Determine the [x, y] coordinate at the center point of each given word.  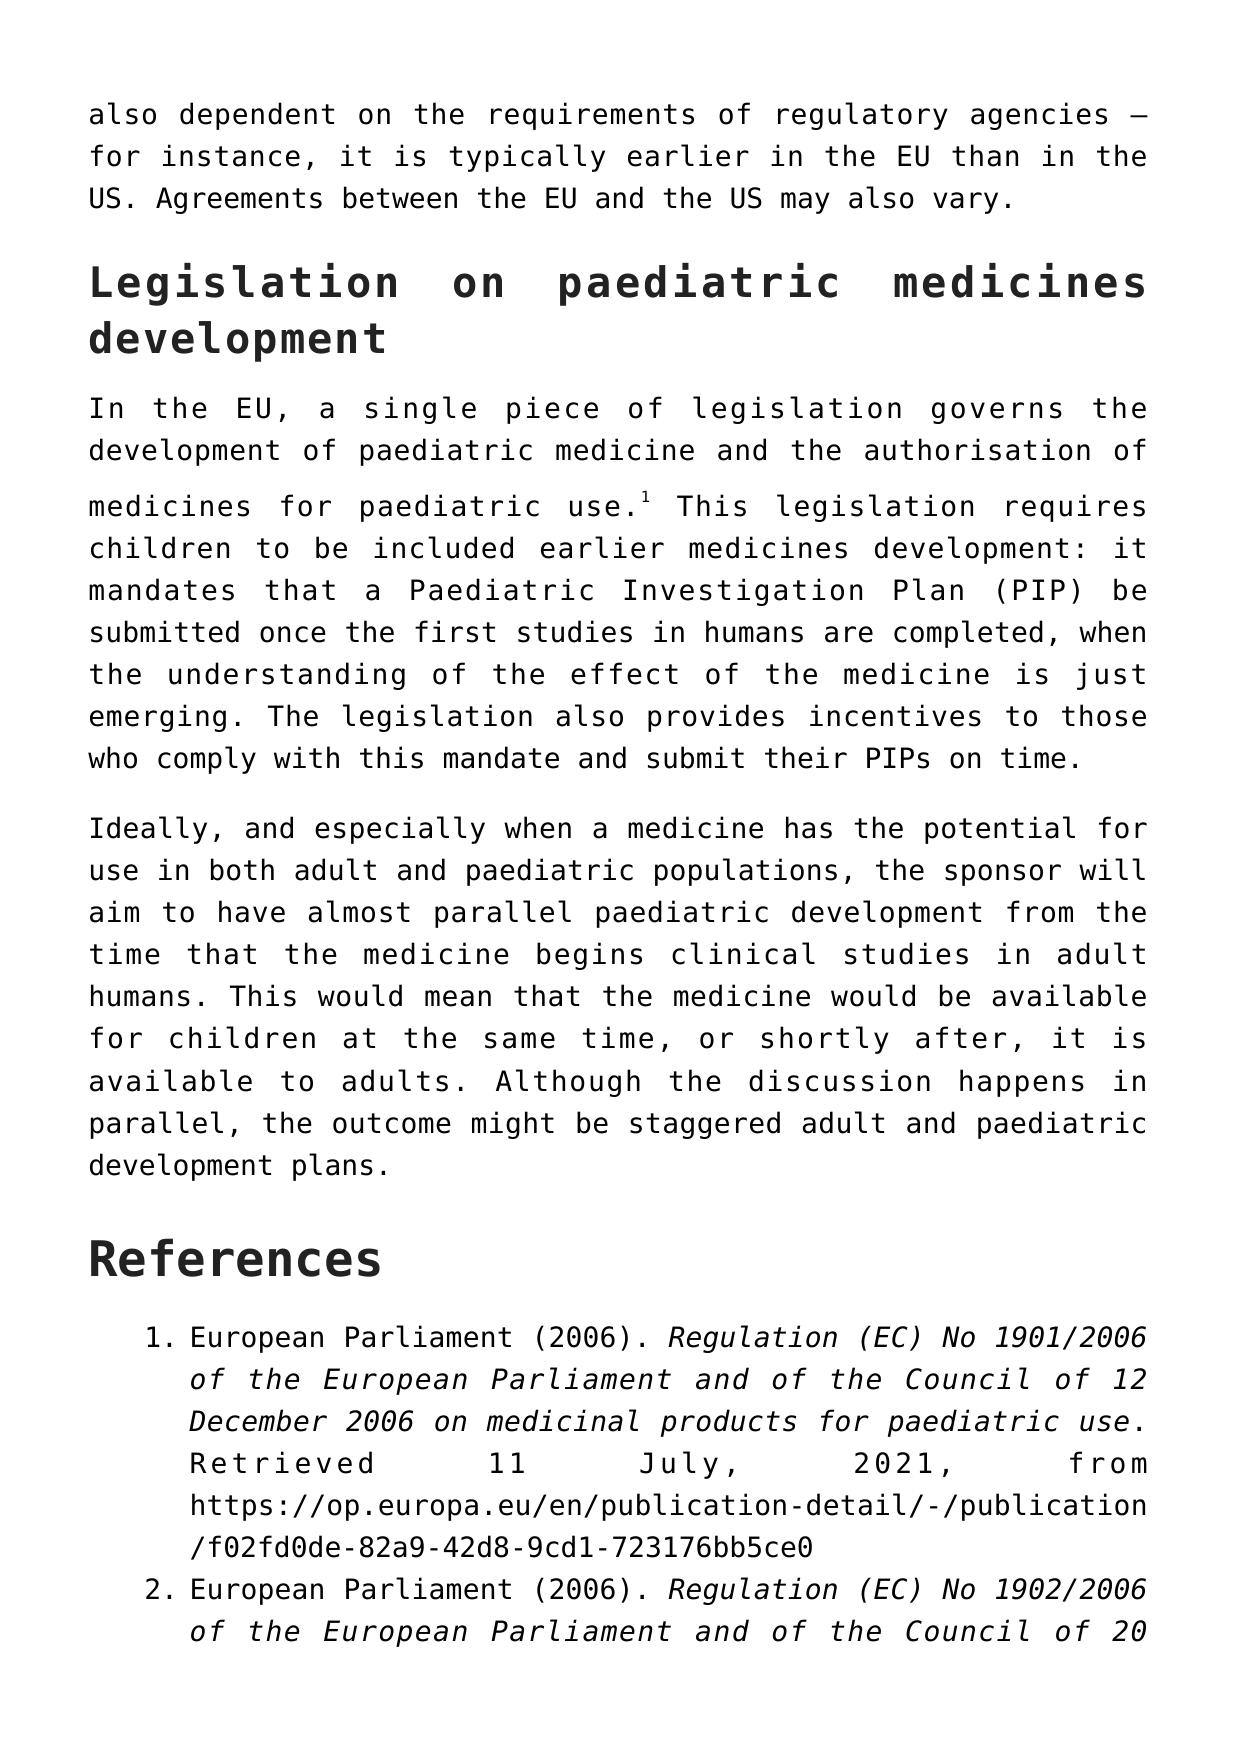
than [985, 155]
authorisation [977, 449]
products [728, 1423]
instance [231, 155]
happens [1022, 1083]
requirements [592, 116]
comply [207, 760]
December [258, 1420]
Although [568, 1083]
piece [552, 410]
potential [1000, 830]
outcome [392, 1123]
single [421, 410]
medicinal [562, 1420]
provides [716, 718]
